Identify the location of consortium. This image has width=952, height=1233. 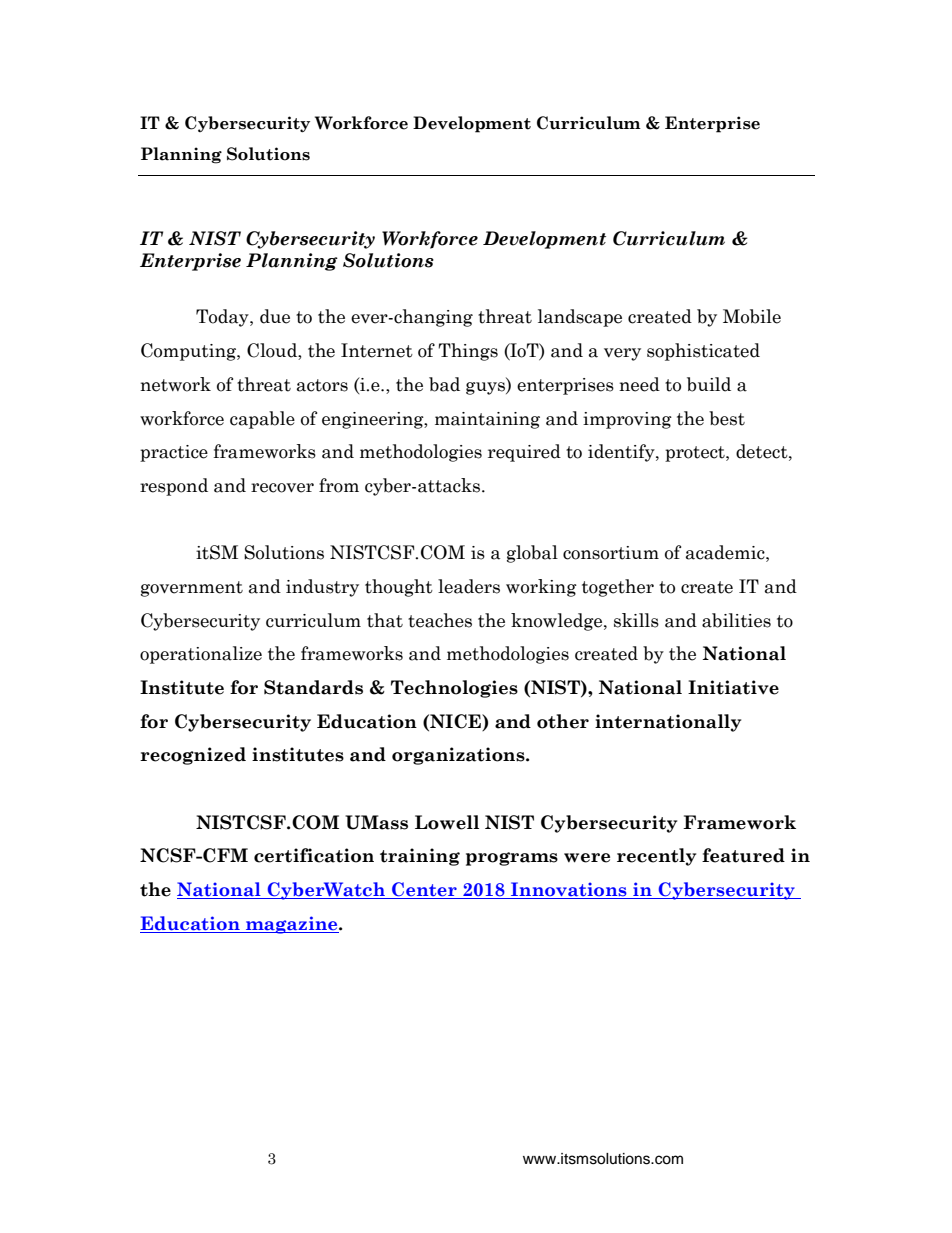
(611, 553).
